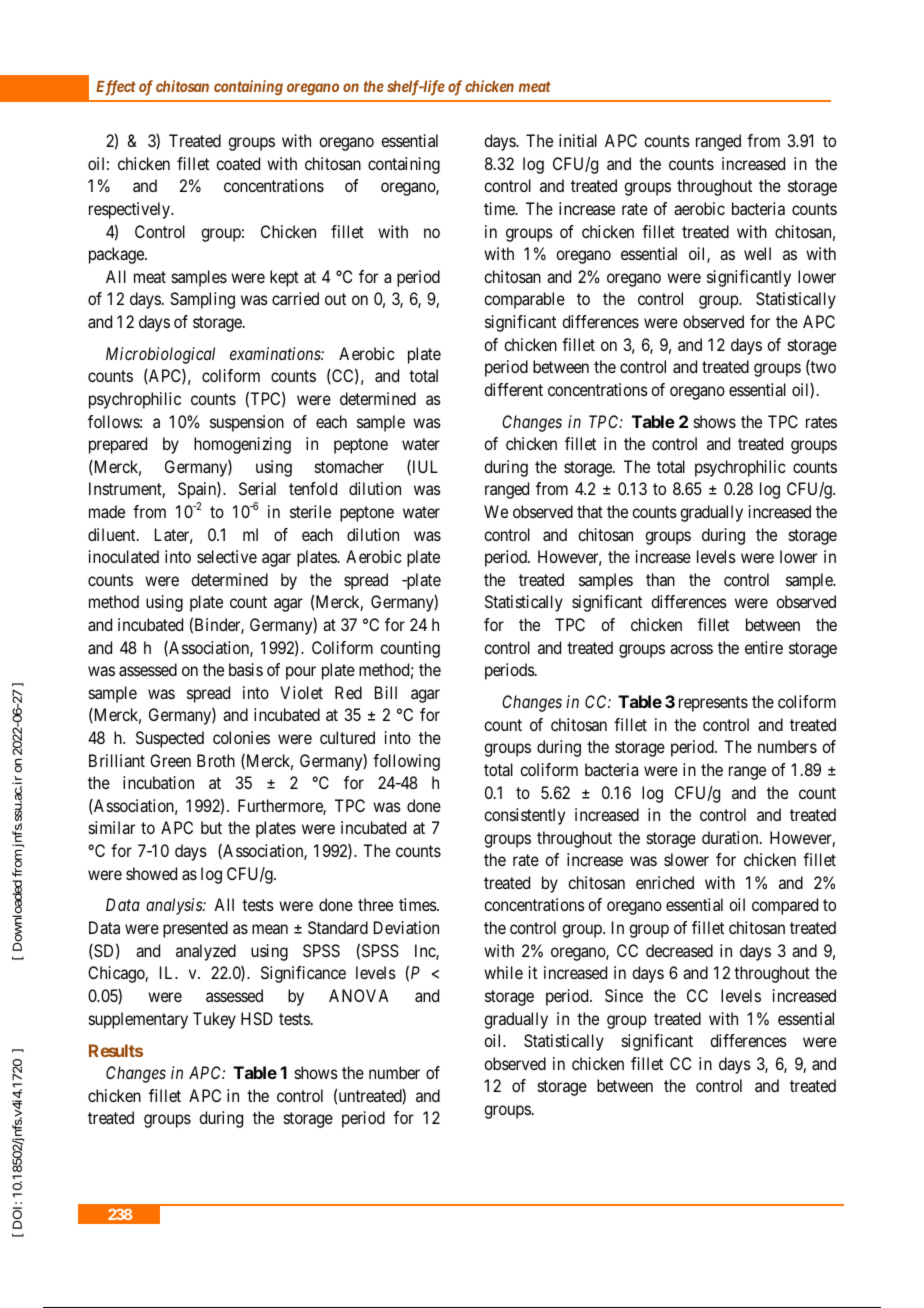  Describe the element at coordinates (578, 140) in the document. I see `initial` at that location.
